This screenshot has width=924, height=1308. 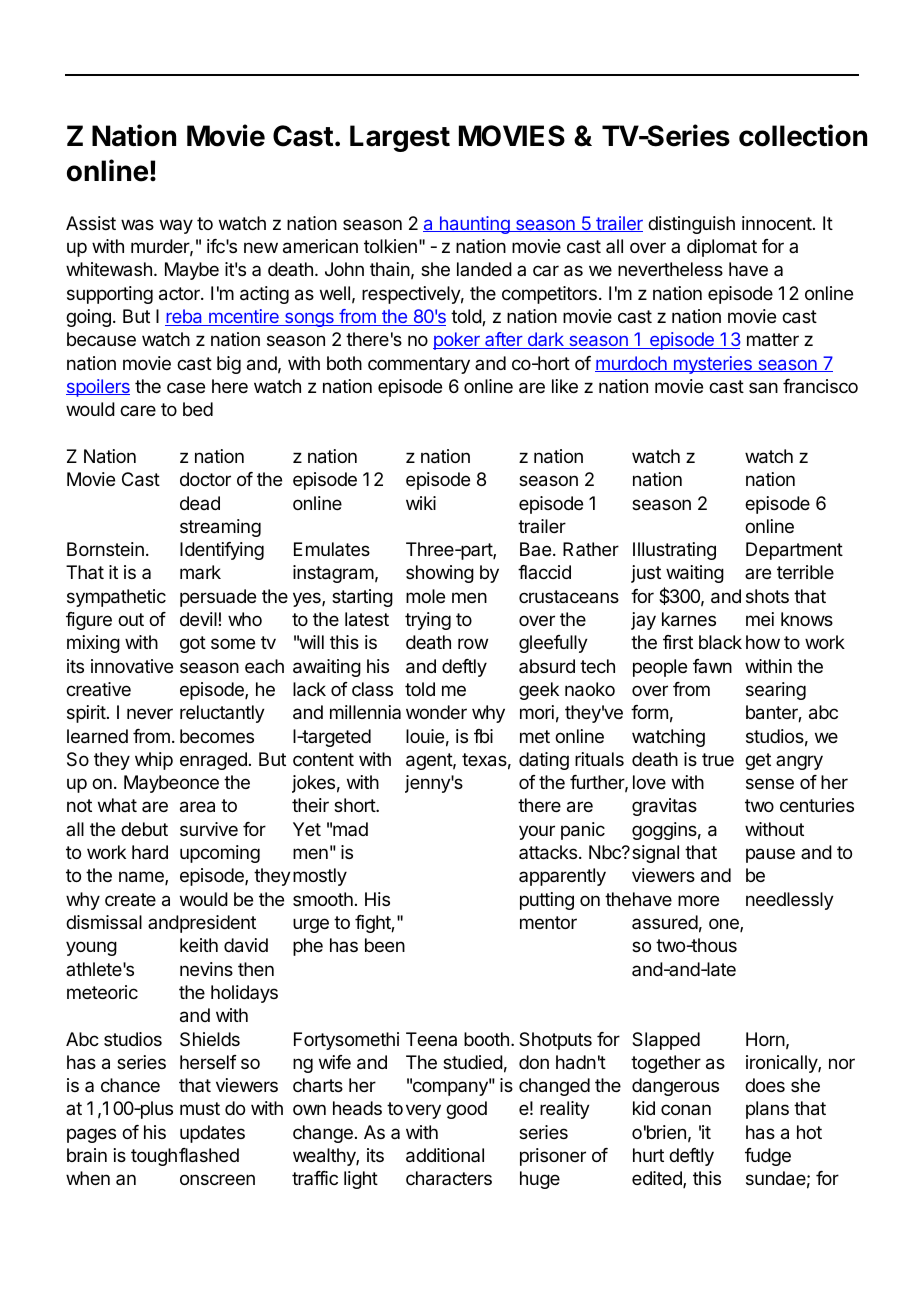 What do you see at coordinates (176, 226) in the screenshot?
I see `way` at bounding box center [176, 226].
